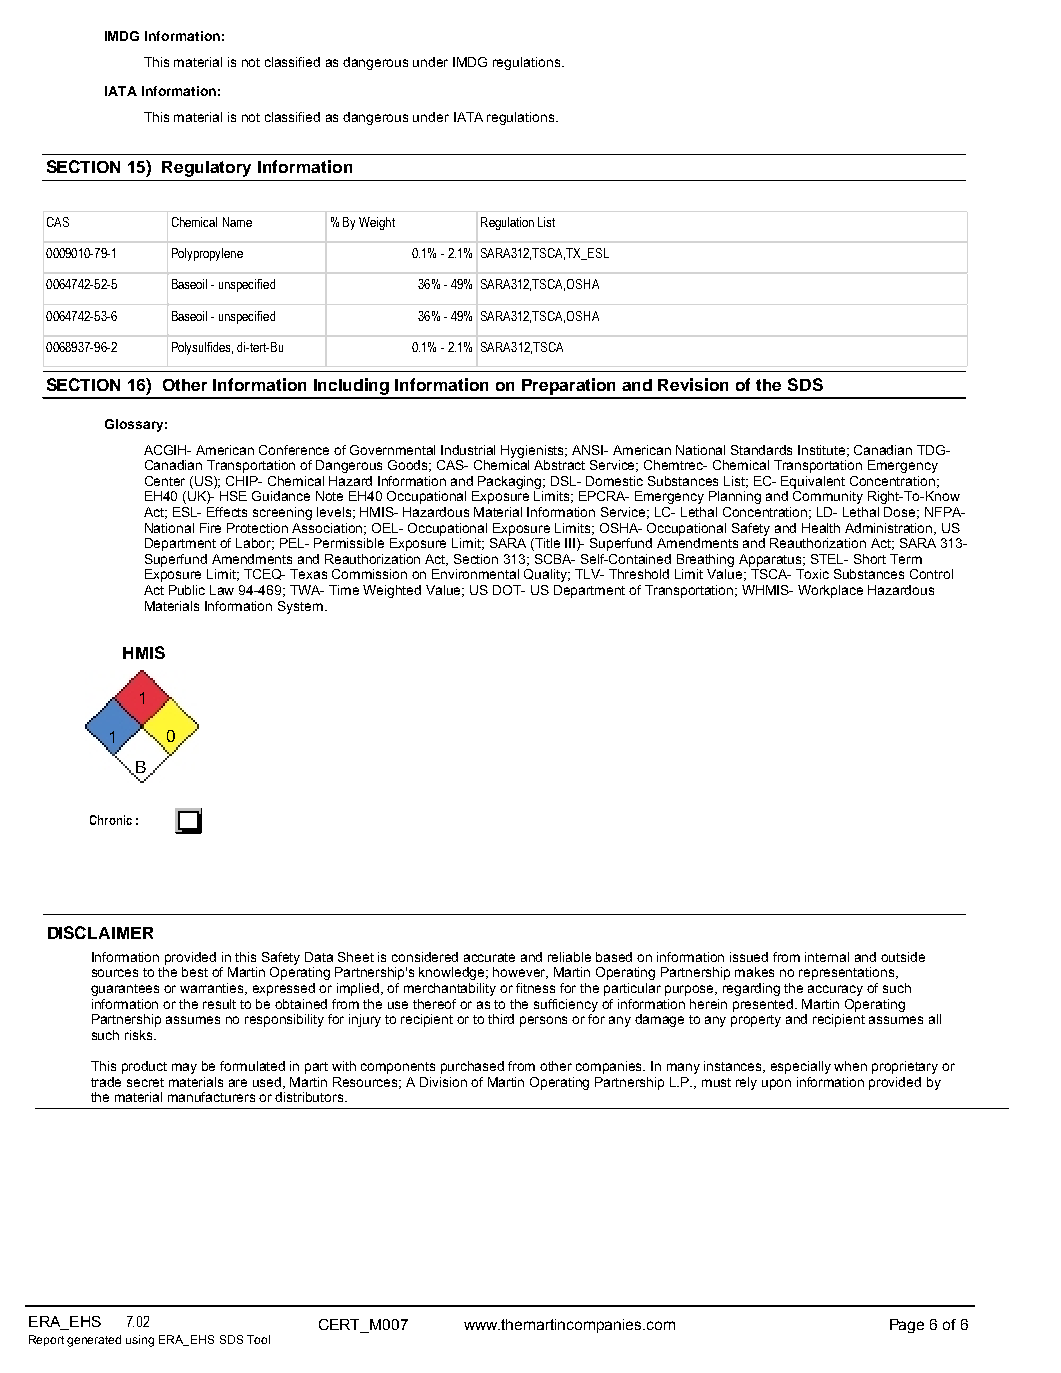  Describe the element at coordinates (489, 957) in the screenshot. I see `accurate` at that location.
